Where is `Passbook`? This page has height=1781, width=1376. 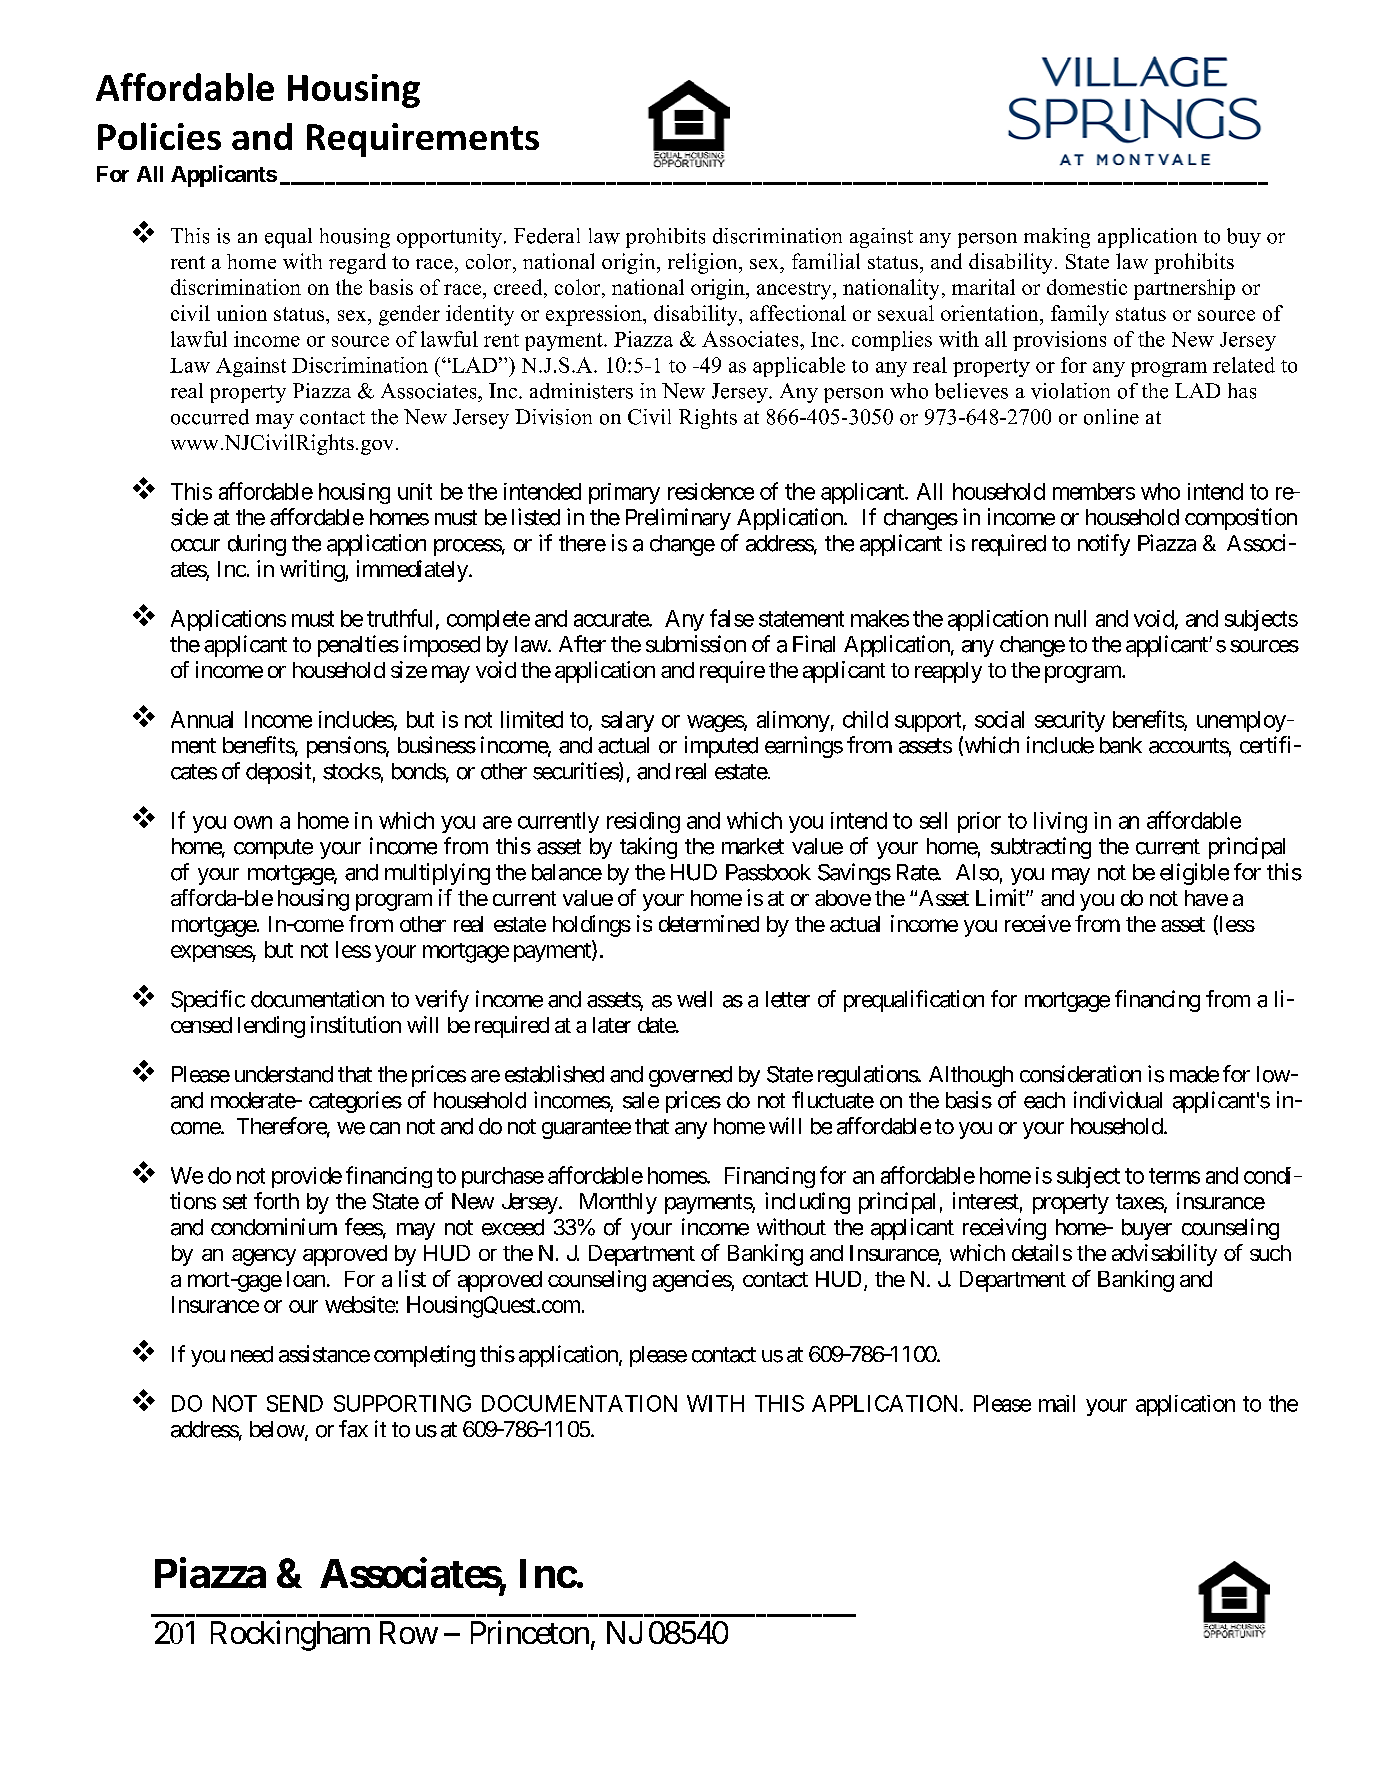
Passbook is located at coordinates (768, 872).
